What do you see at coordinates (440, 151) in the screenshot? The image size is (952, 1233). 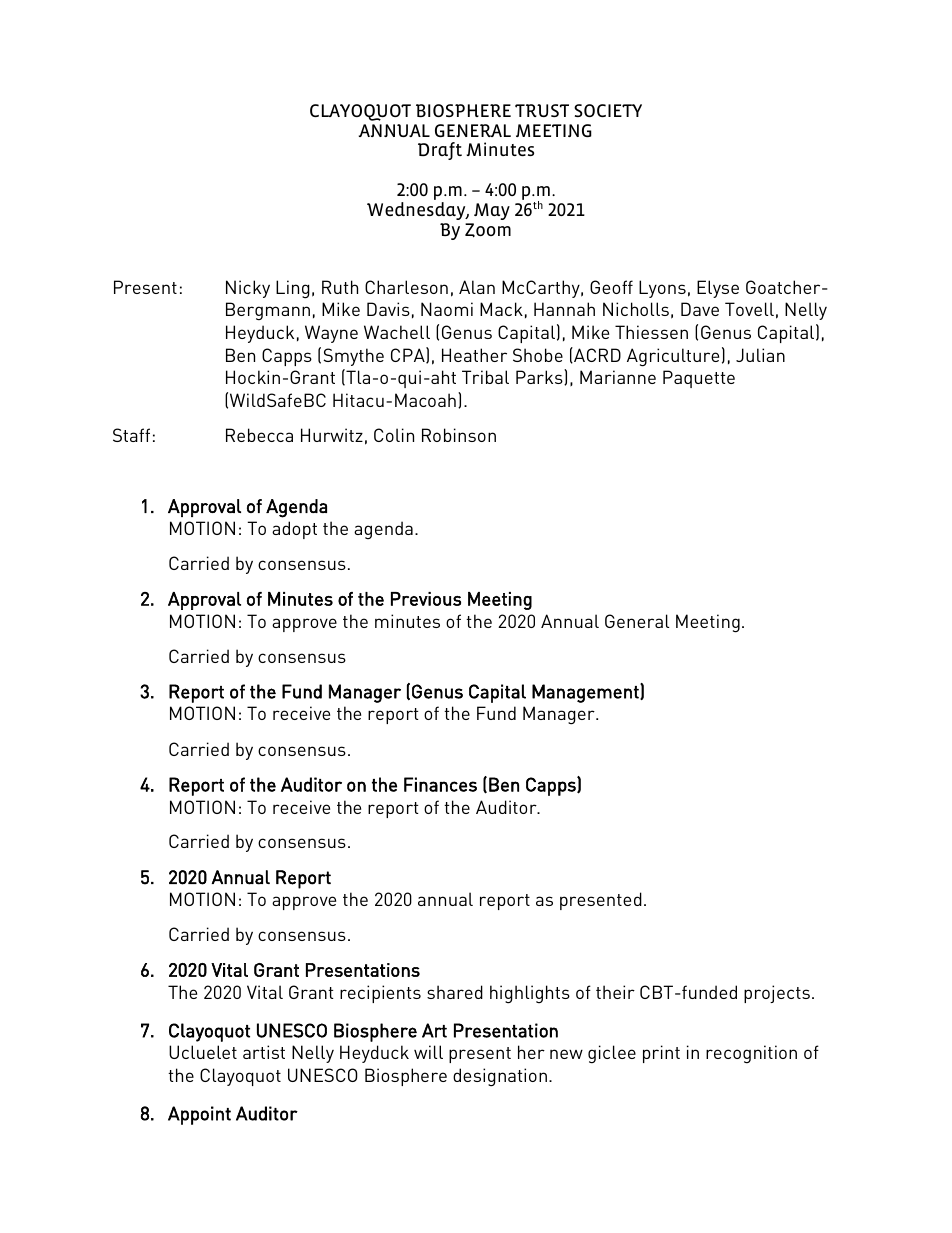 I see `Draft` at bounding box center [440, 151].
